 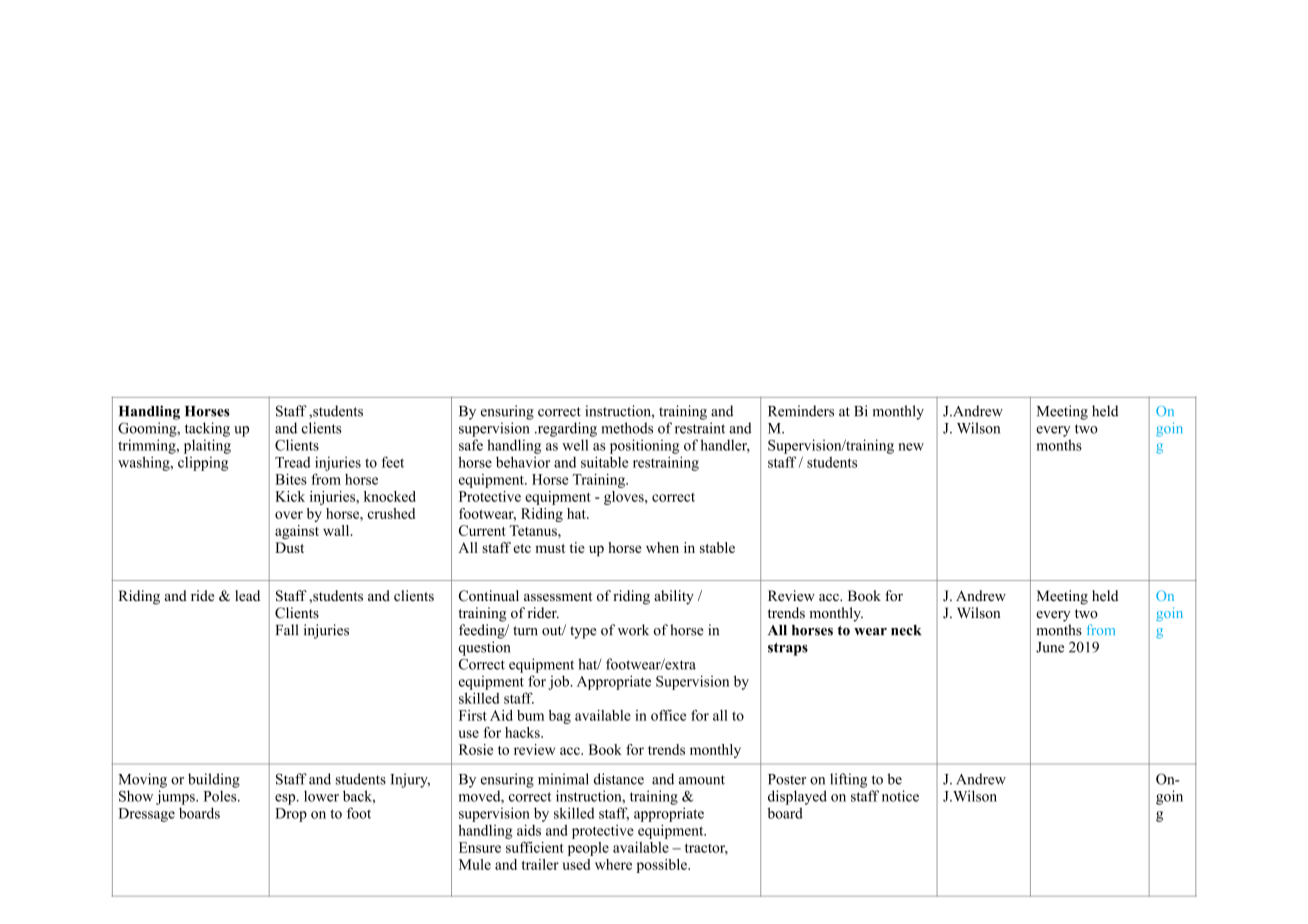 I want to click on office, so click(x=668, y=715).
